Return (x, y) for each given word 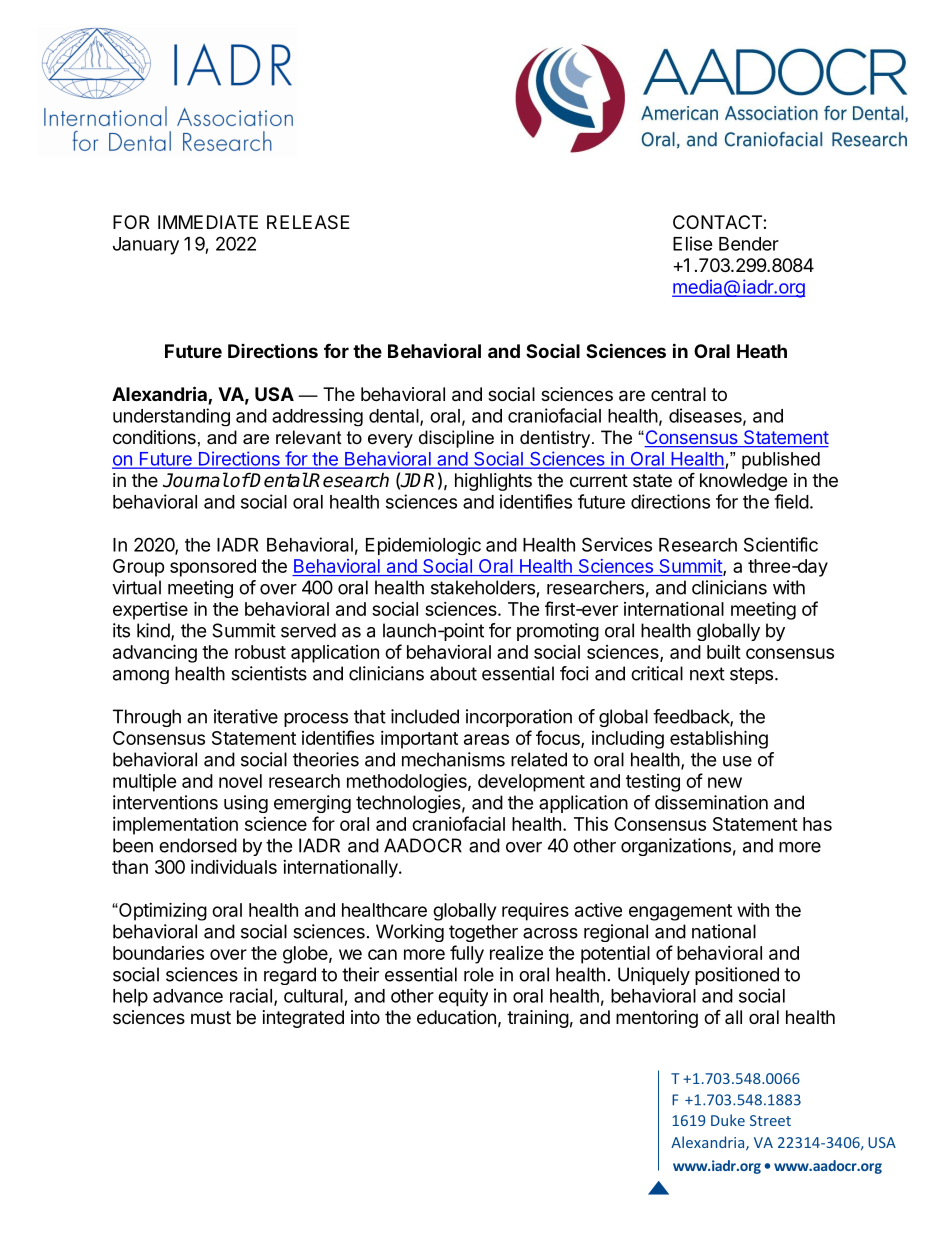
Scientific (781, 544)
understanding (171, 417)
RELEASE (308, 222)
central (678, 394)
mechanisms (453, 759)
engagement (680, 912)
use (737, 761)
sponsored (213, 568)
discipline (456, 439)
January (146, 246)
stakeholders (483, 587)
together (483, 933)
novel (240, 781)
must (211, 1017)
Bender (749, 244)
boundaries (158, 953)
